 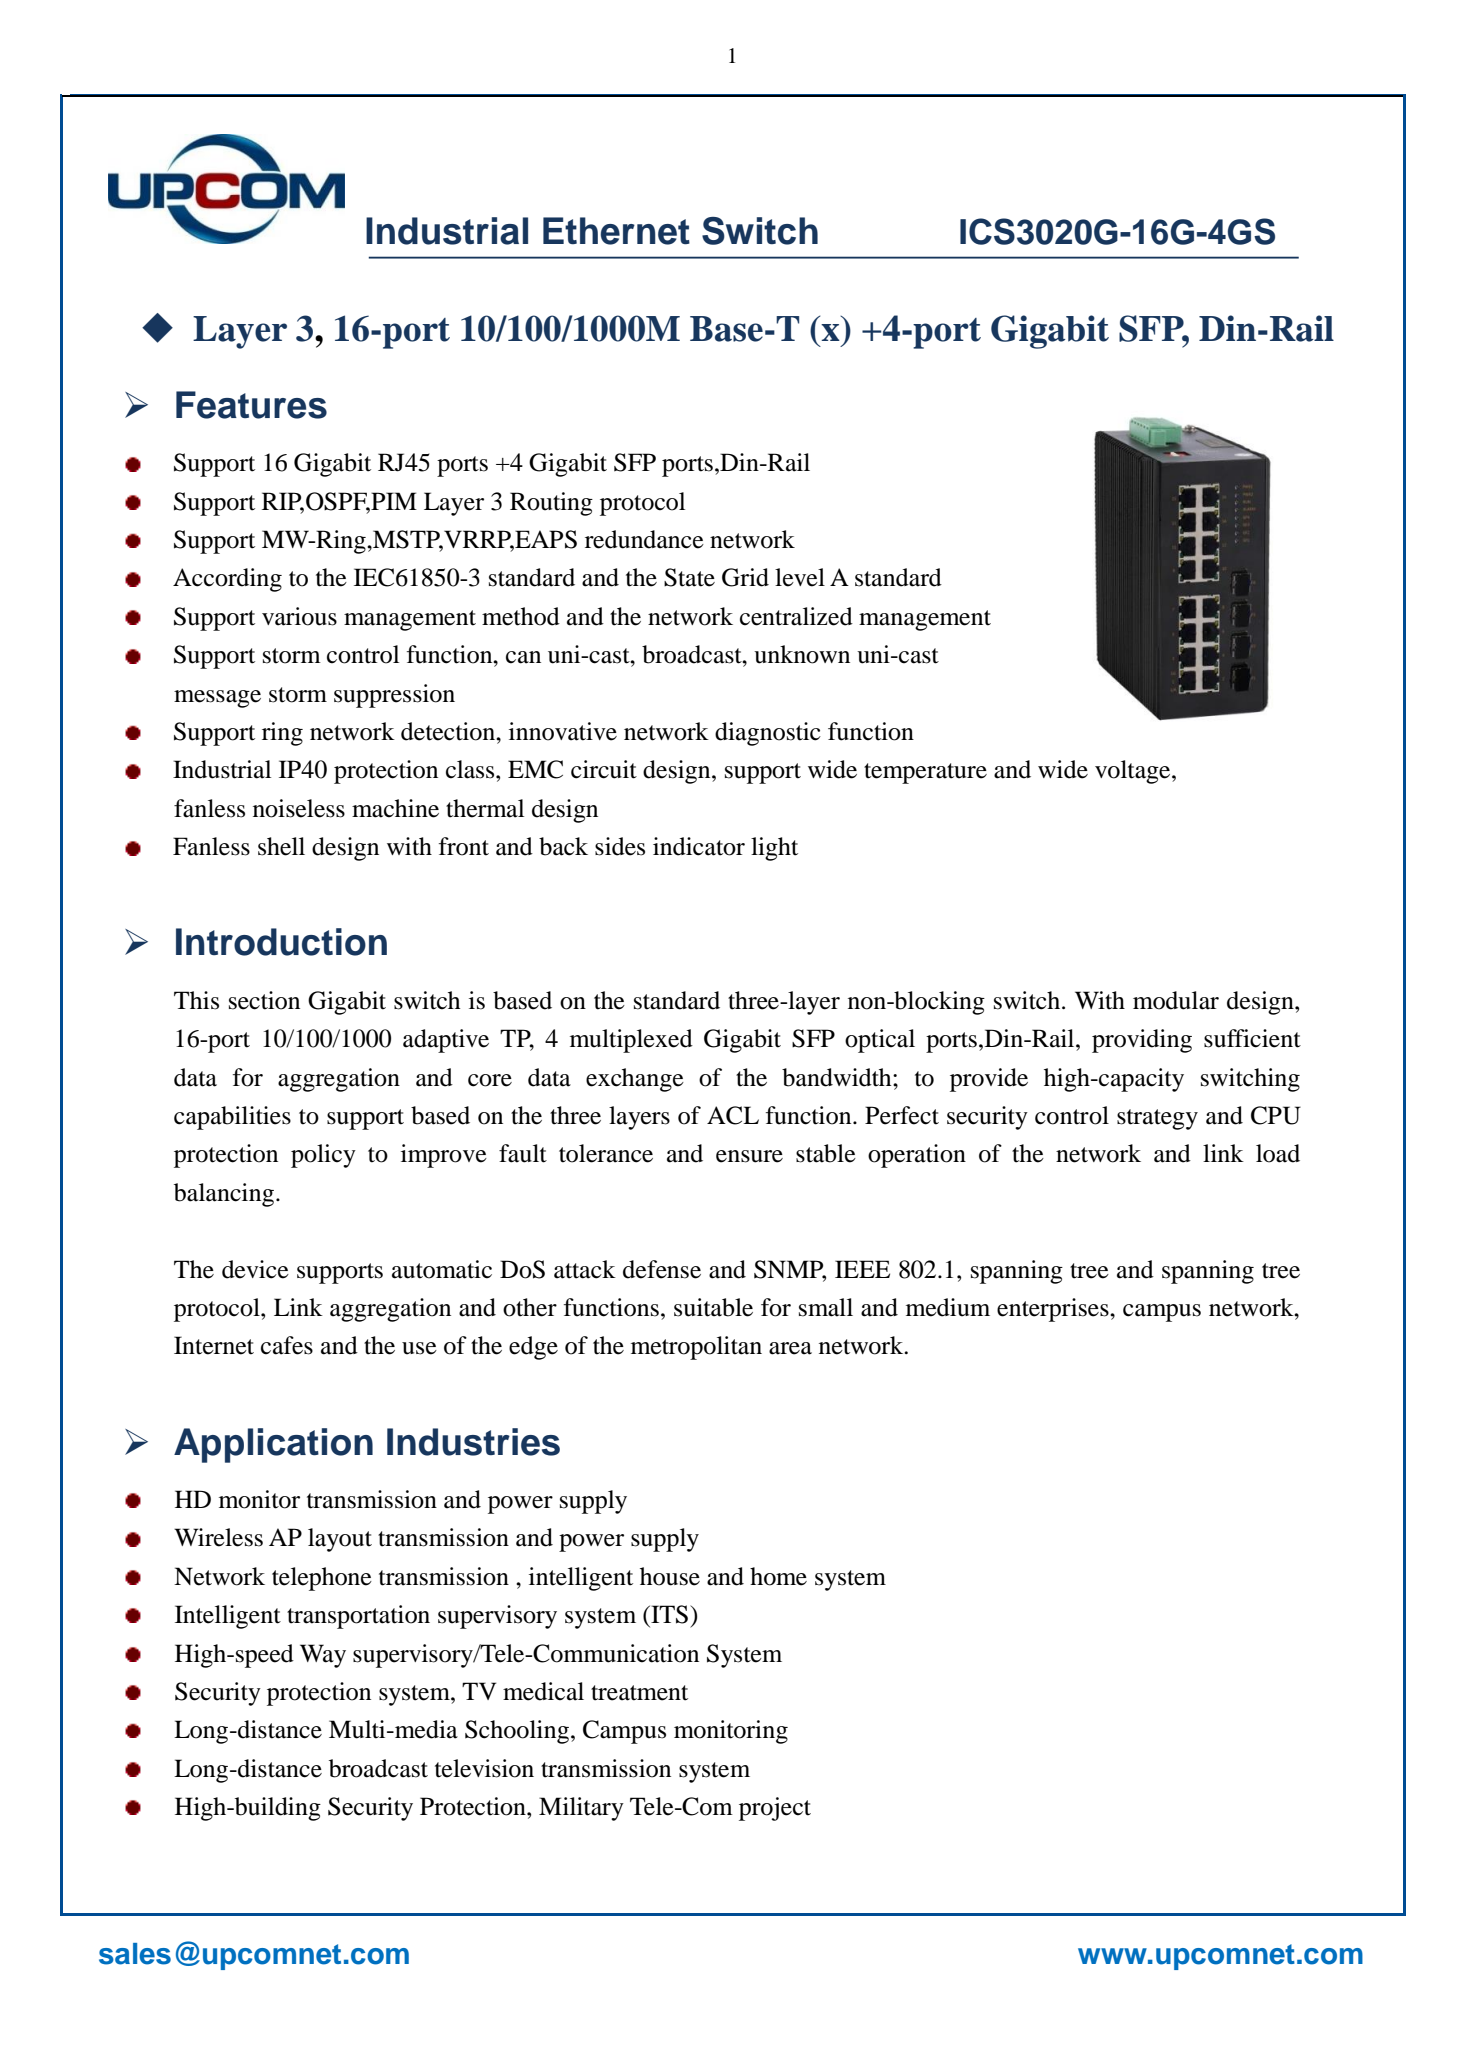 What do you see at coordinates (800, 577) in the image?
I see `level` at bounding box center [800, 577].
